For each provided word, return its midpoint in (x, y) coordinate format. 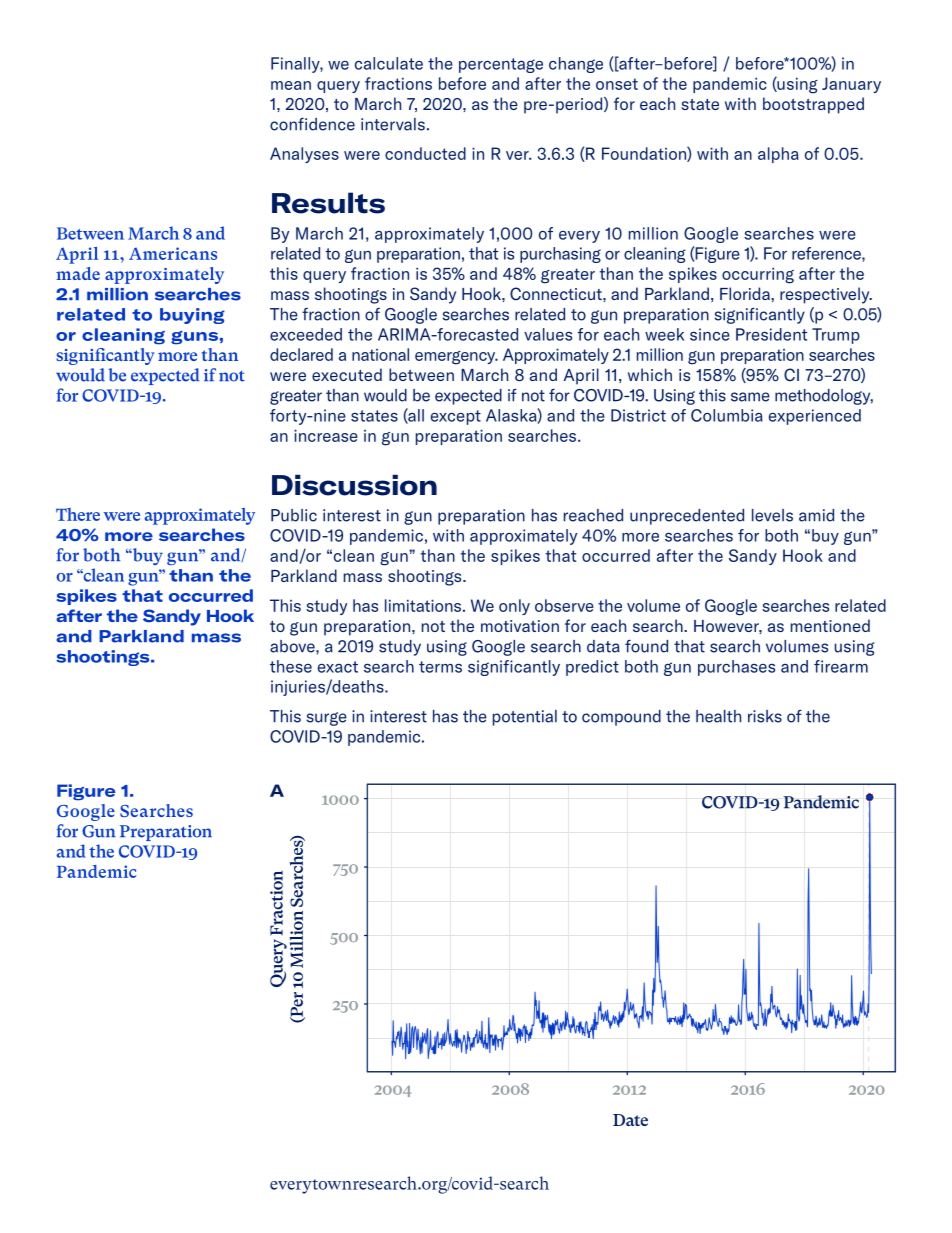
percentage (501, 65)
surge (326, 719)
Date (630, 1120)
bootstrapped (813, 105)
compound (621, 718)
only (514, 607)
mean (291, 85)
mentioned (830, 625)
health (718, 716)
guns (194, 338)
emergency (456, 358)
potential (525, 718)
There (78, 514)
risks (765, 716)
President (771, 334)
